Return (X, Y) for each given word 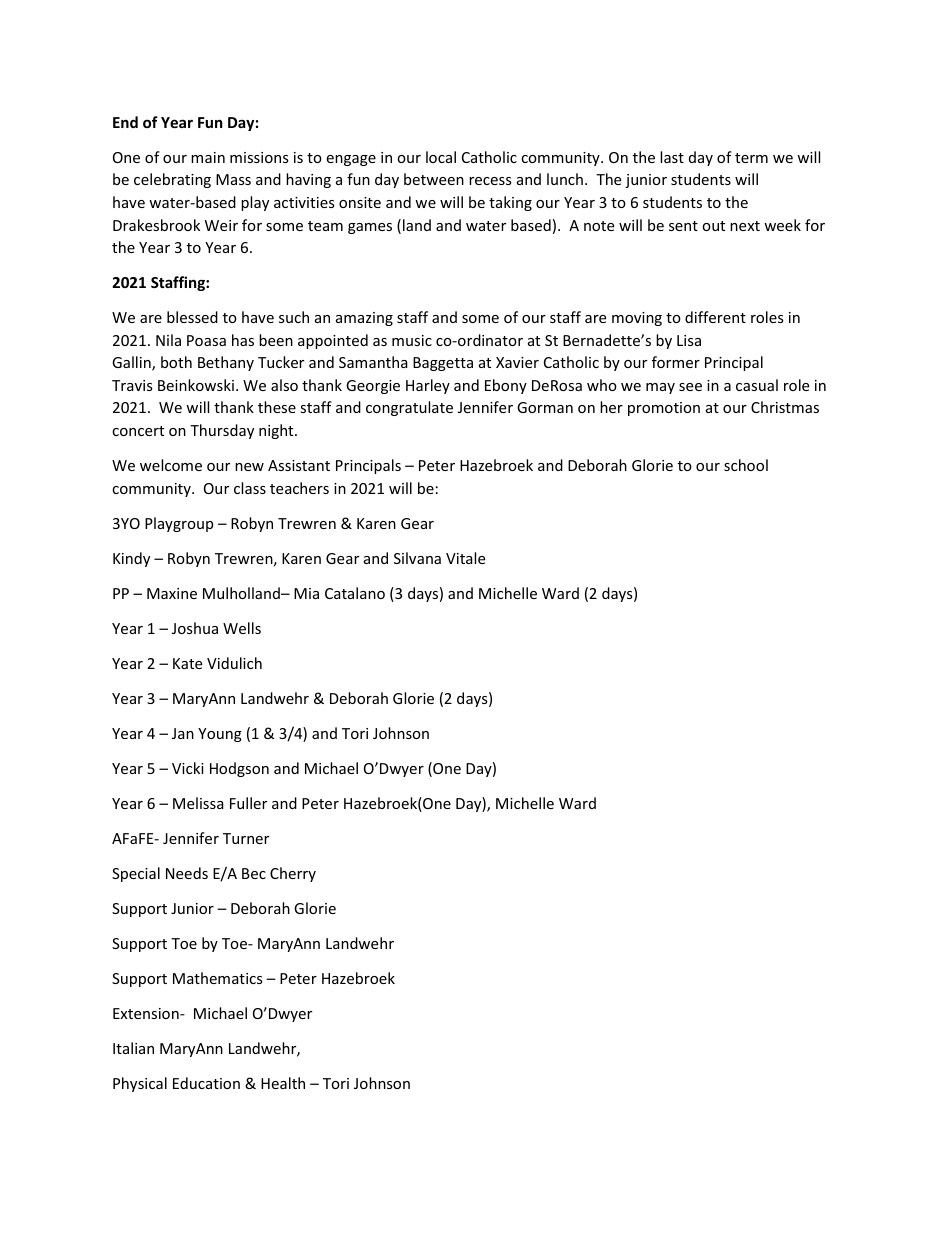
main (208, 157)
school (746, 465)
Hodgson (239, 769)
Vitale (465, 558)
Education (206, 1083)
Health (283, 1083)
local (441, 157)
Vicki (188, 768)
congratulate (409, 408)
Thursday (222, 431)
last (672, 157)
